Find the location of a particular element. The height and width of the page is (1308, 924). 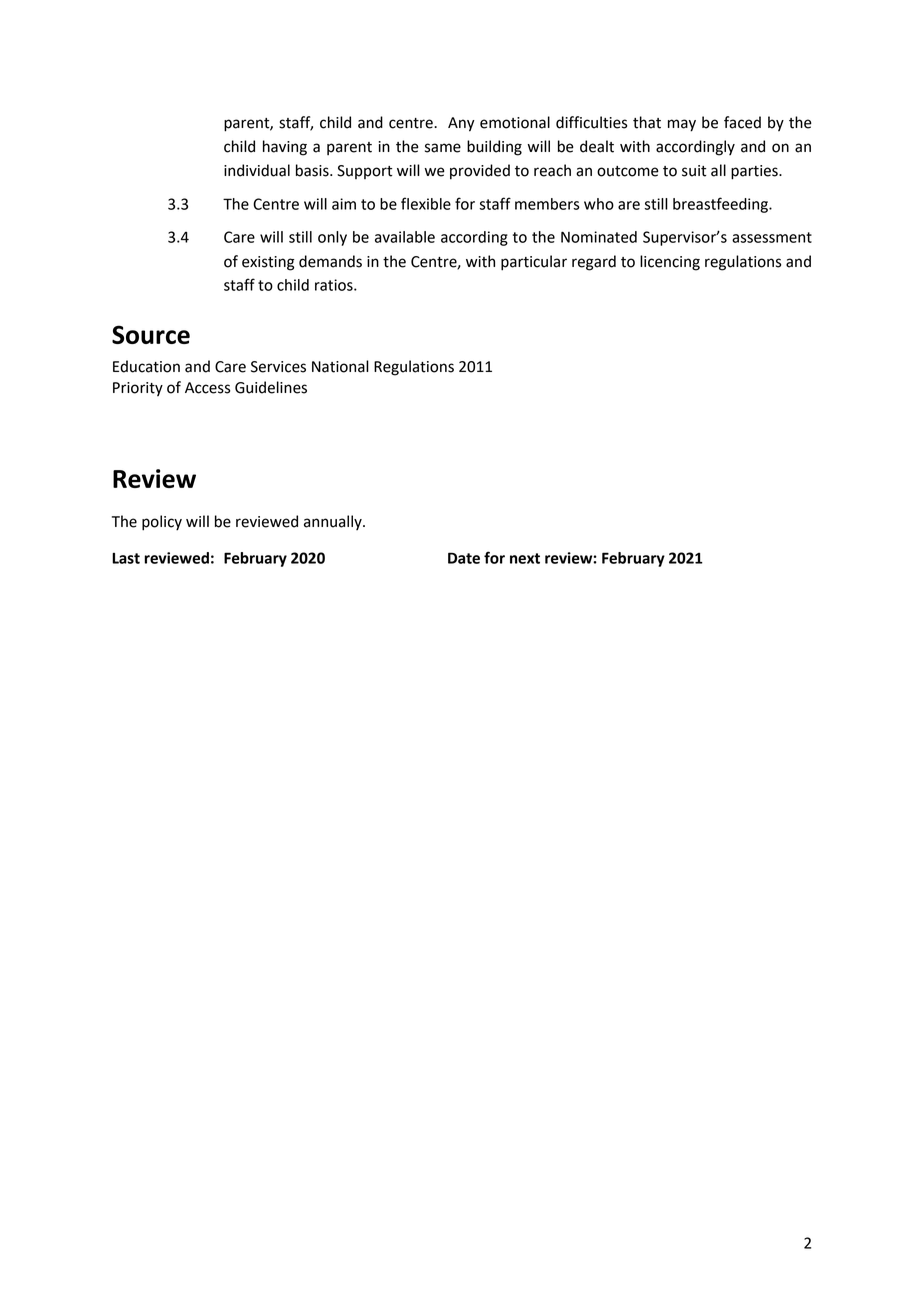

National is located at coordinates (340, 366).
